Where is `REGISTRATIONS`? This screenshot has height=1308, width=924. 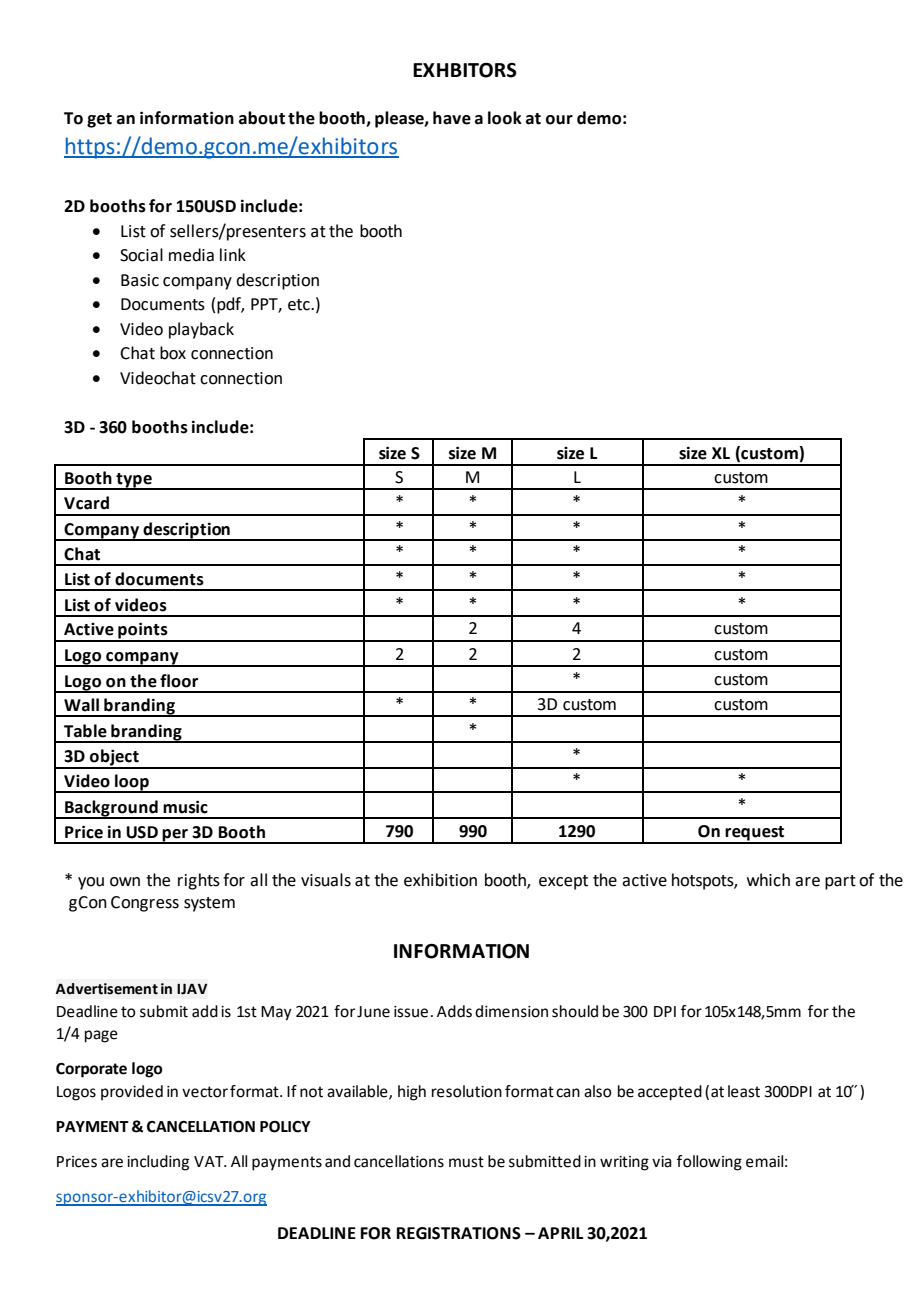
REGISTRATIONS is located at coordinates (459, 1233).
